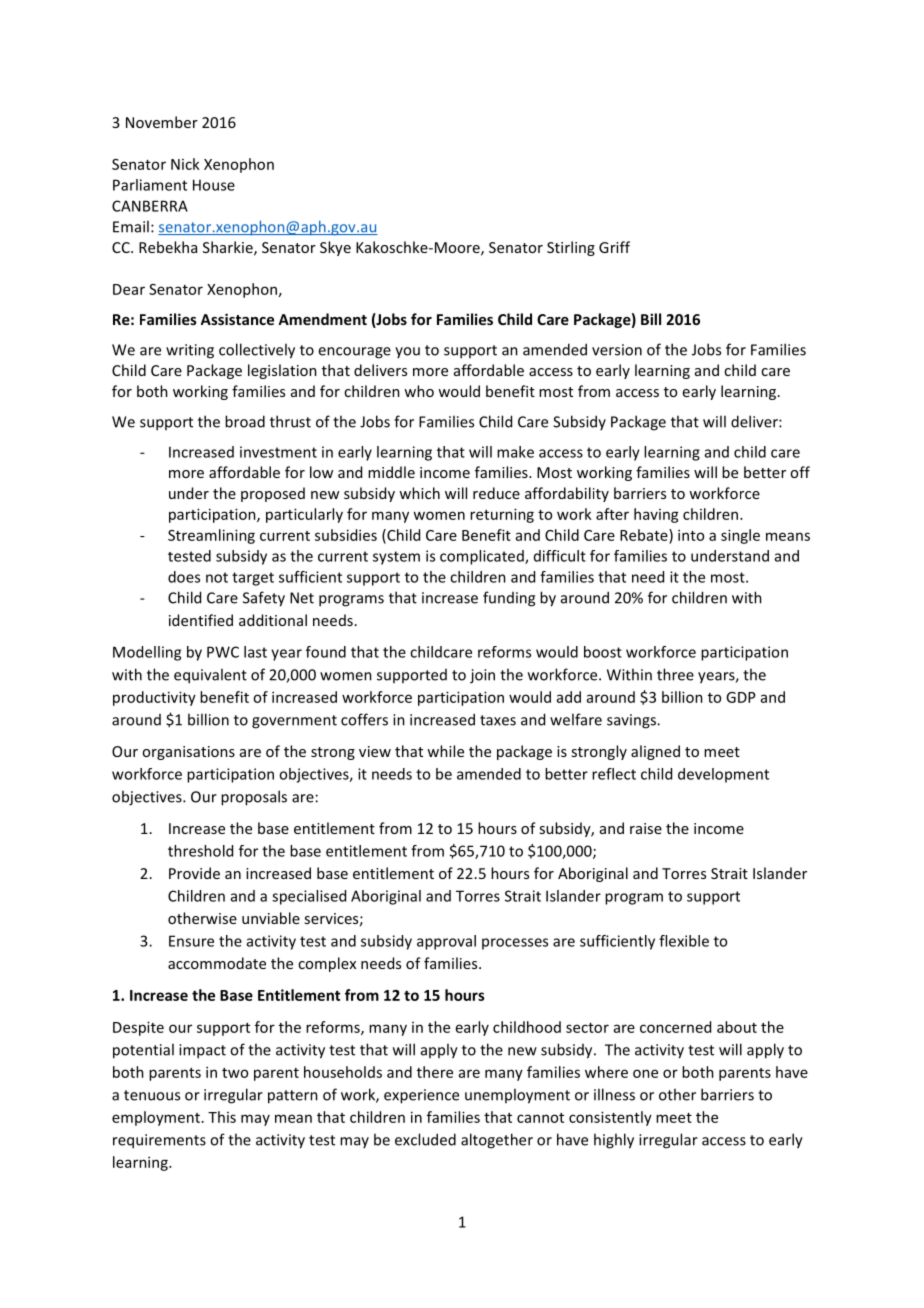 The height and width of the screenshot is (1308, 924). I want to click on This, so click(222, 1117).
